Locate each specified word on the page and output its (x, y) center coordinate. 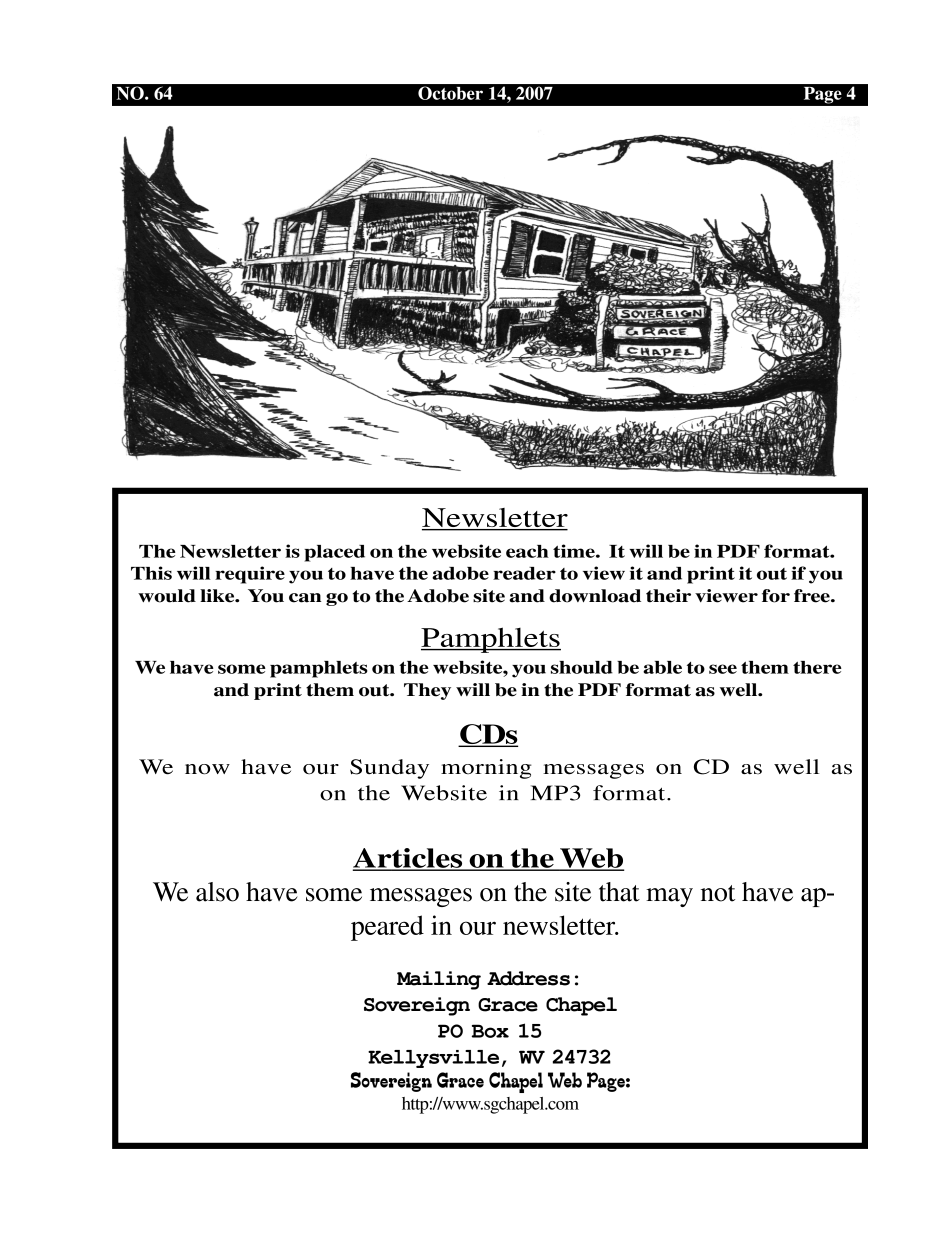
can (305, 598)
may (669, 897)
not (718, 893)
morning (486, 769)
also (217, 892)
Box (490, 1031)
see (723, 669)
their (668, 596)
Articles (409, 859)
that (619, 892)
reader (524, 573)
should (582, 667)
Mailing (439, 980)
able (662, 667)
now (207, 769)
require (250, 575)
